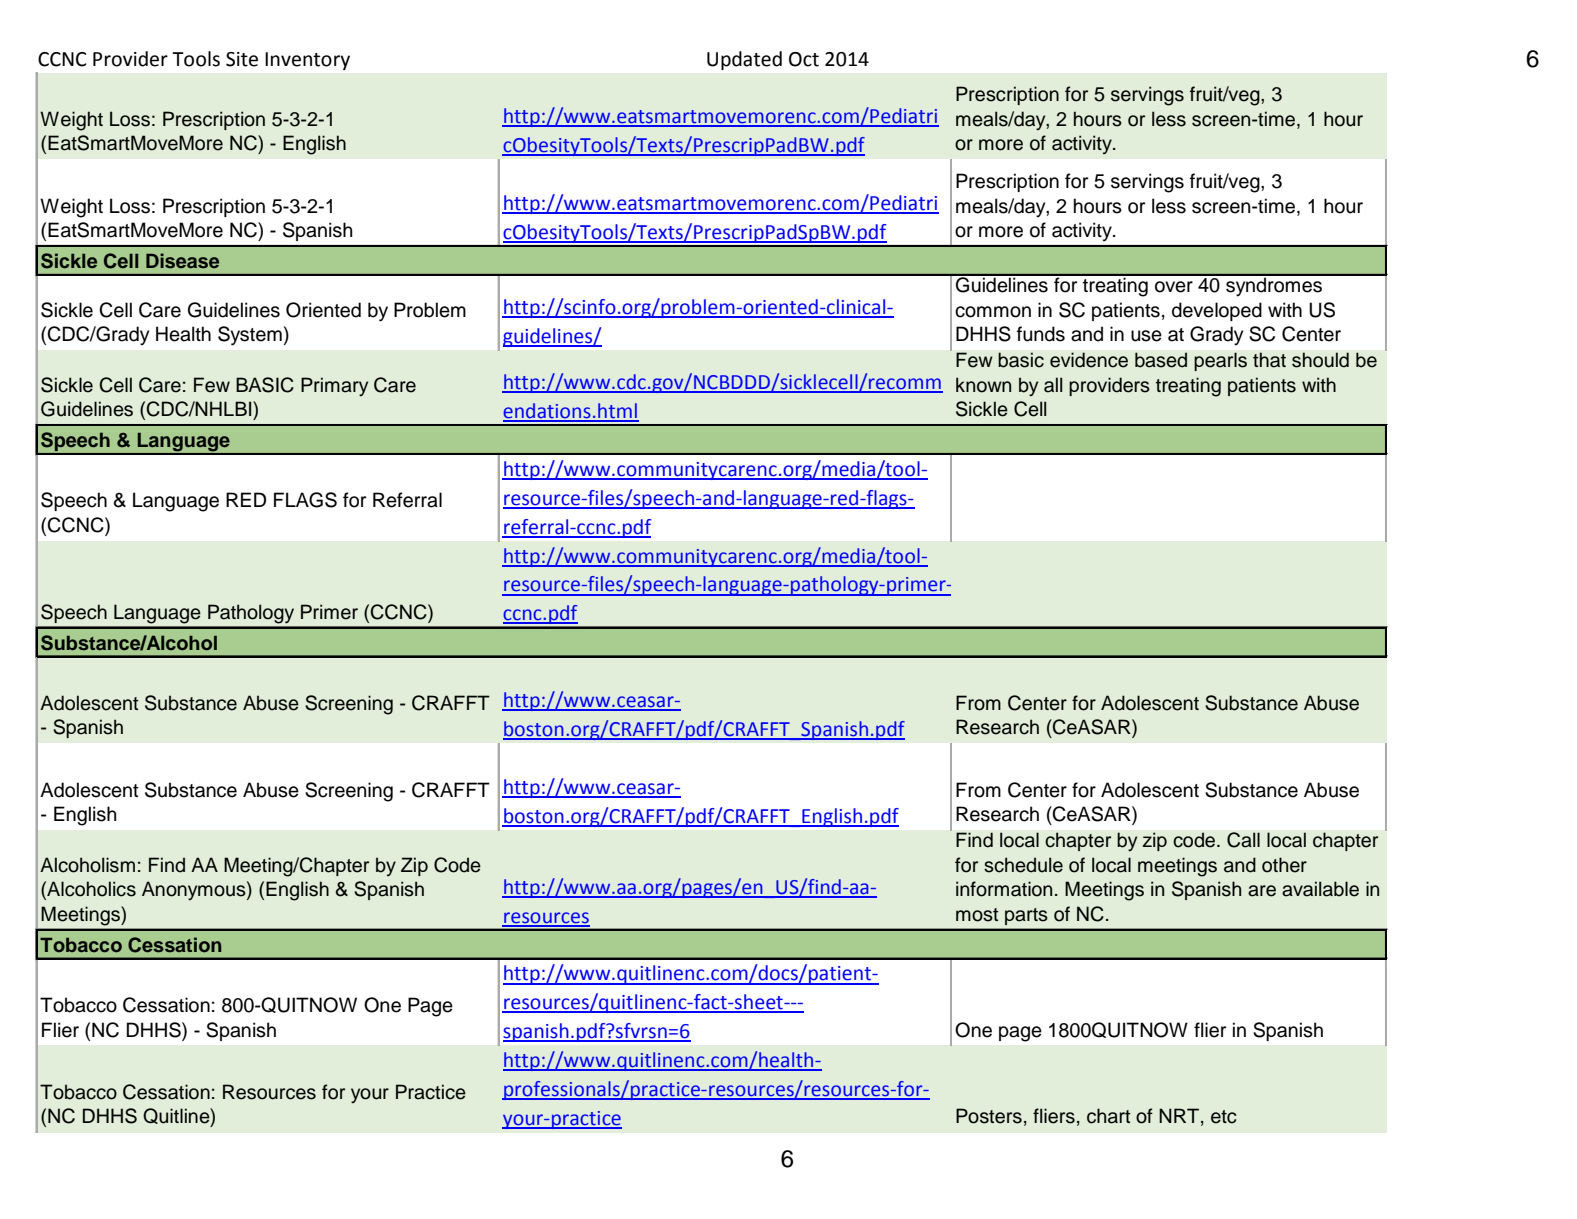 The width and height of the document is (1577, 1219). What do you see at coordinates (744, 60) in the document?
I see `Updated` at bounding box center [744, 60].
